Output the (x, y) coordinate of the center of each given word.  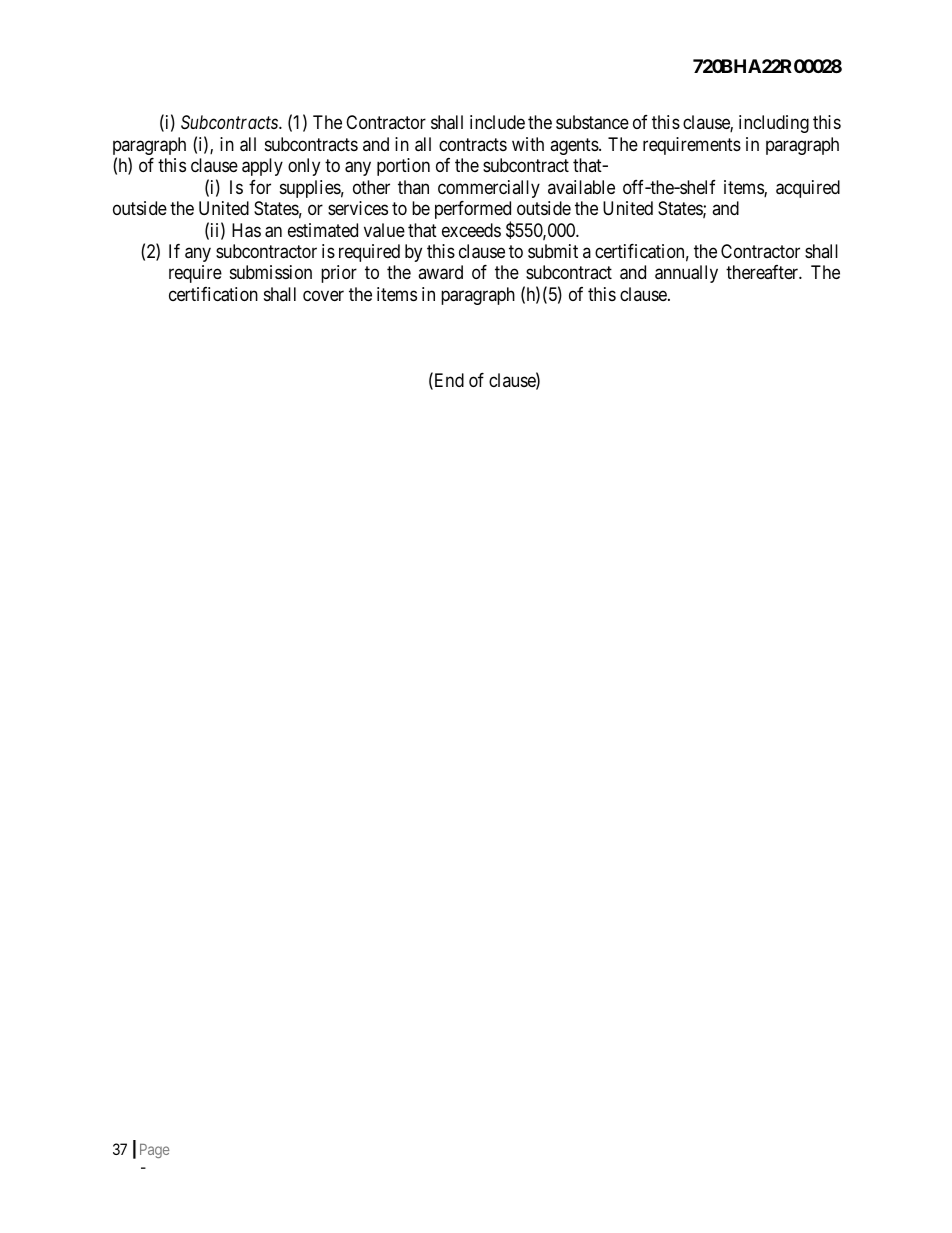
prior (339, 274)
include (497, 122)
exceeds (471, 230)
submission (271, 272)
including (774, 124)
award (440, 272)
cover (323, 295)
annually (686, 274)
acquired (808, 189)
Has (246, 230)
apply (262, 167)
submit (553, 251)
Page (154, 1151)
